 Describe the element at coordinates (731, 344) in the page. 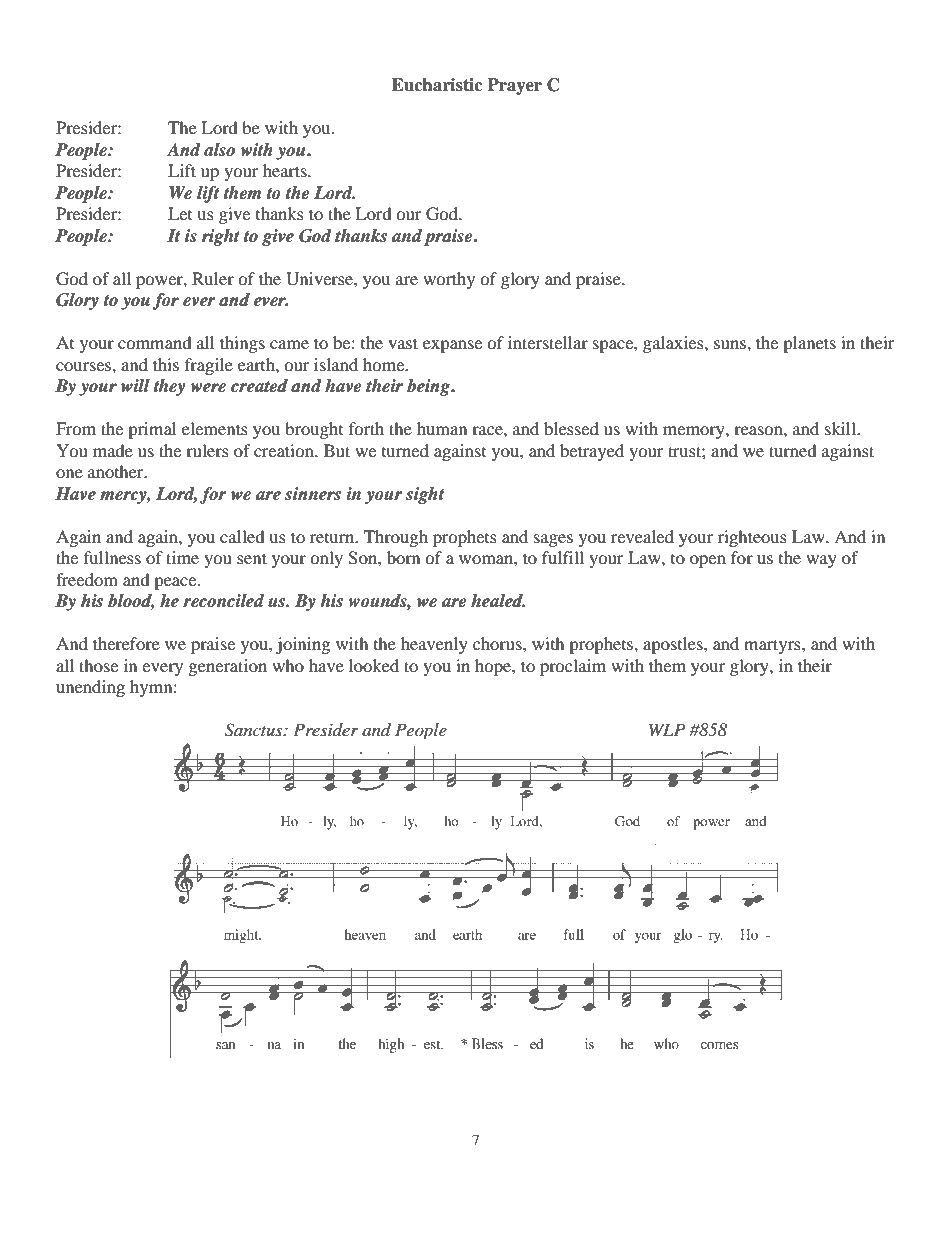

I see `suns` at that location.
